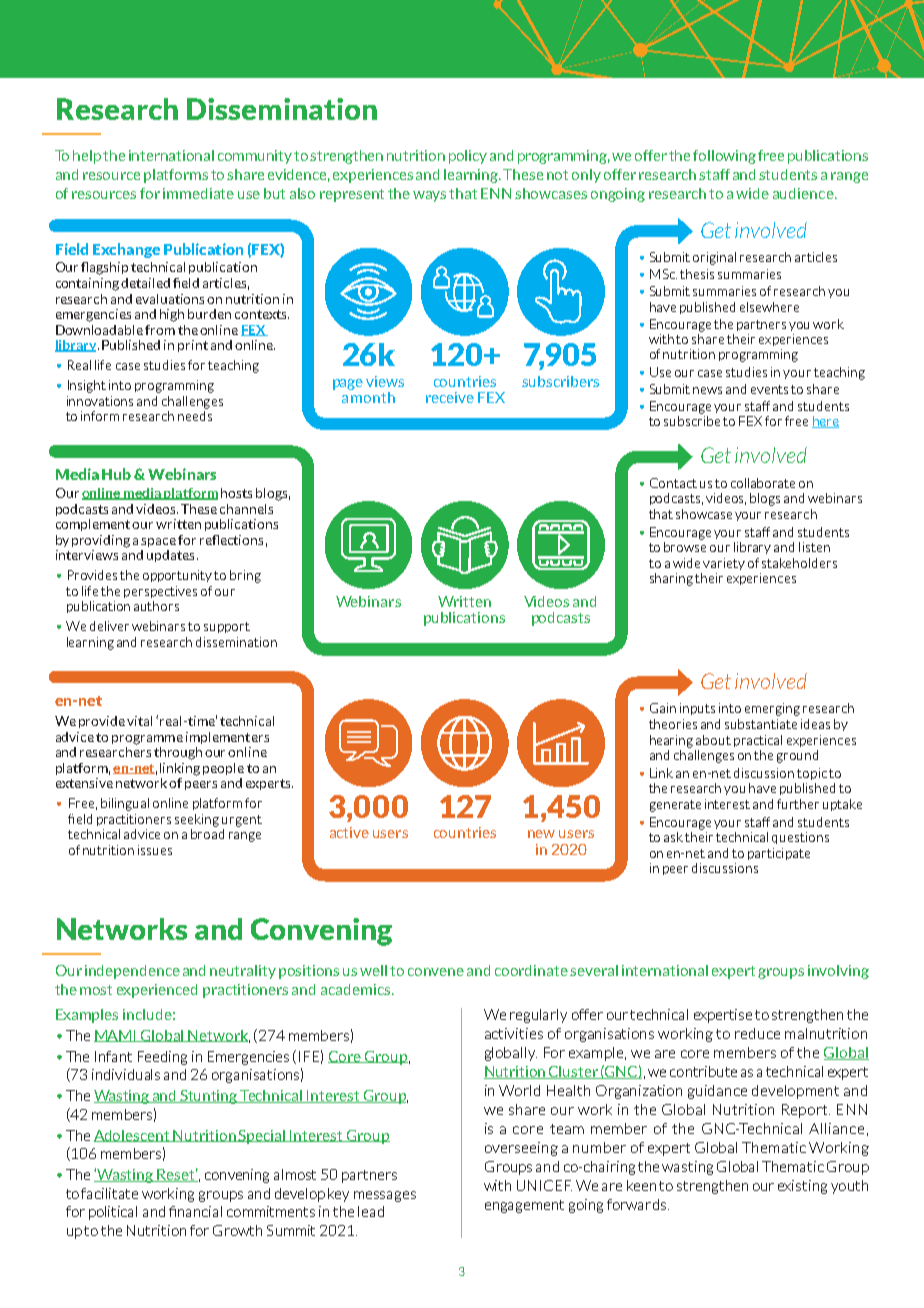  I want to click on community, so click(255, 157).
